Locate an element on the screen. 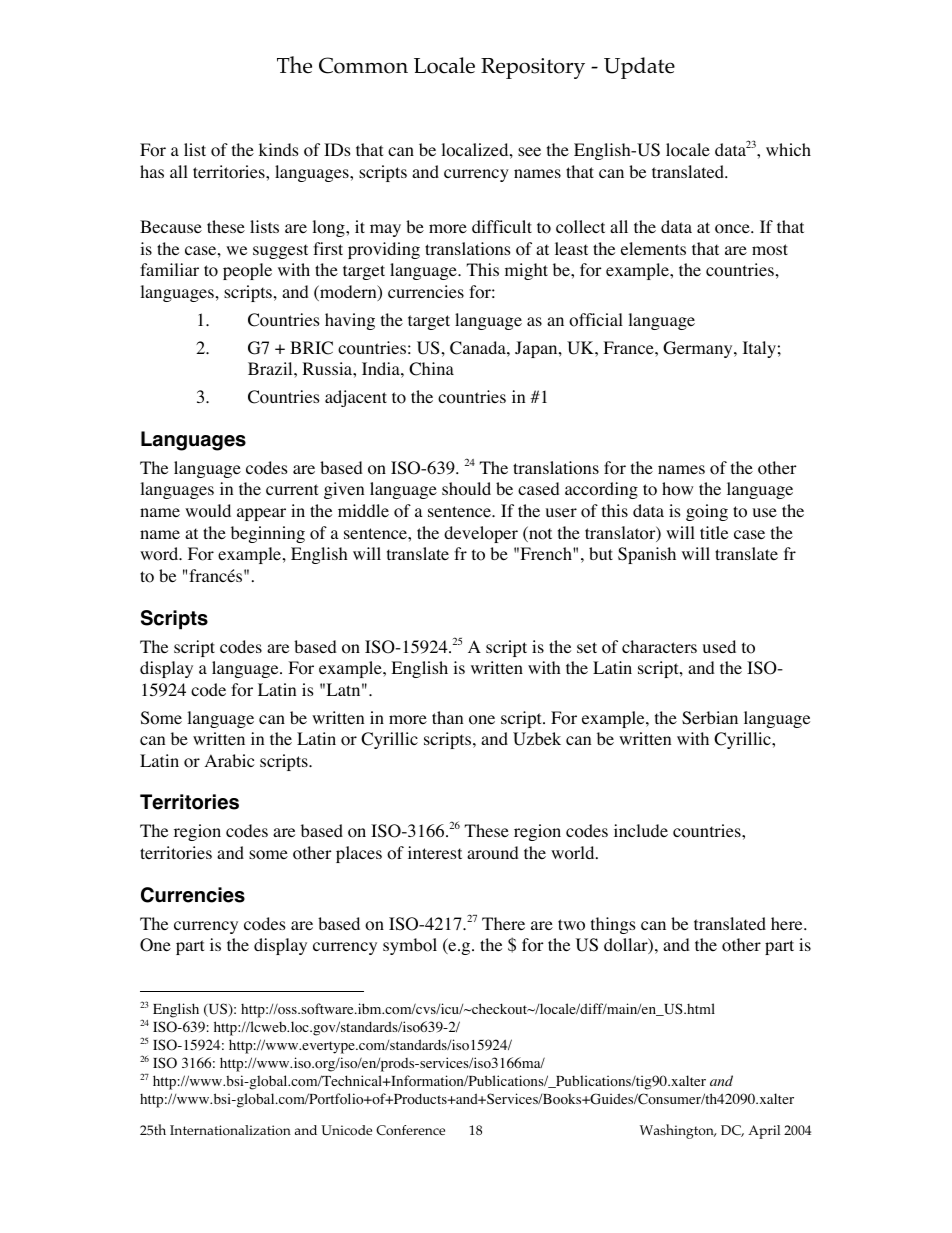 The width and height of the screenshot is (952, 1233). Update is located at coordinates (639, 68).
